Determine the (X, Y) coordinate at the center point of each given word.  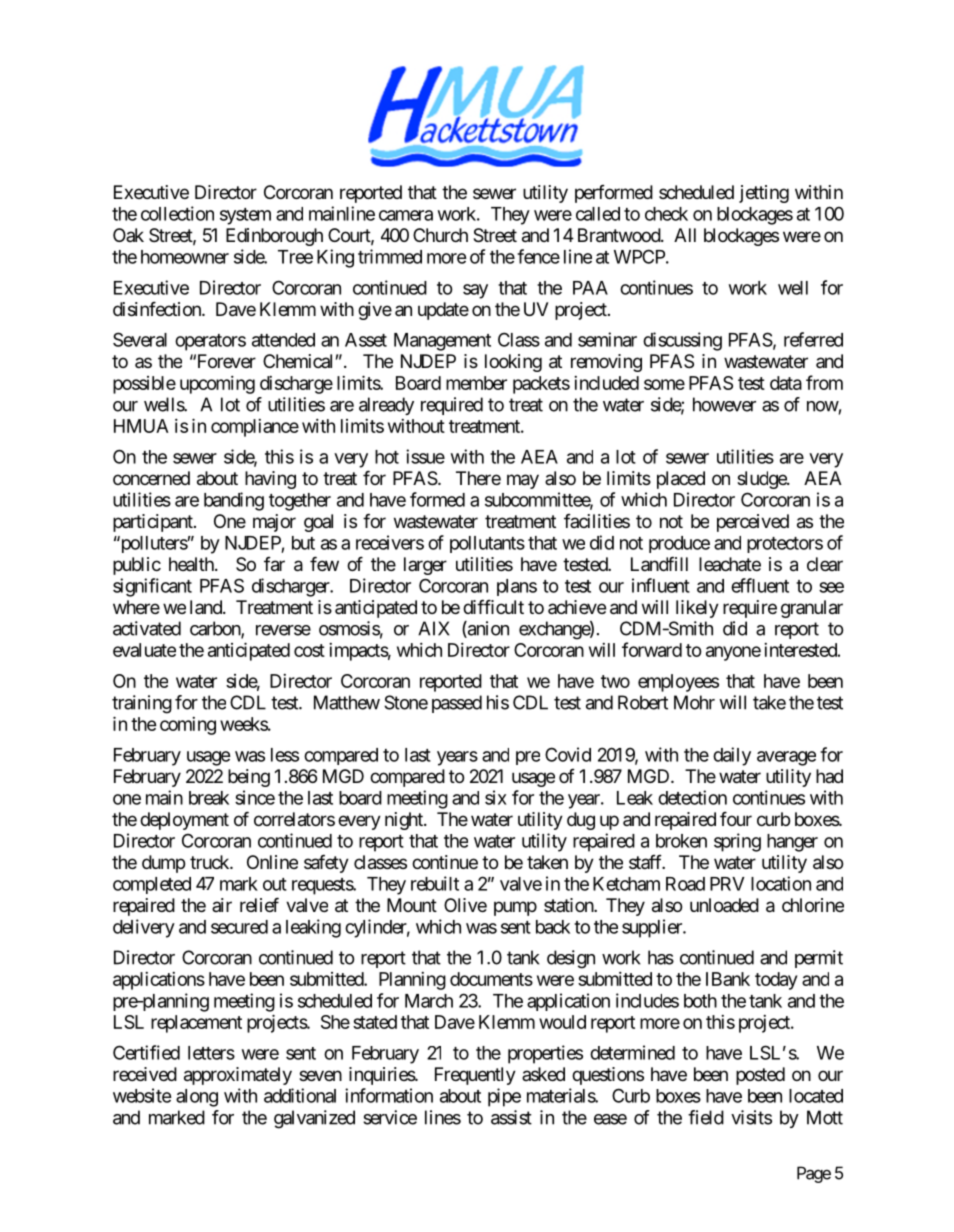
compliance (255, 428)
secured (239, 927)
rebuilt (435, 883)
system (245, 216)
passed (457, 704)
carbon (216, 629)
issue (425, 456)
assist (511, 1117)
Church (440, 235)
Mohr (694, 702)
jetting (764, 194)
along (197, 1098)
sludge (762, 480)
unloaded (724, 905)
